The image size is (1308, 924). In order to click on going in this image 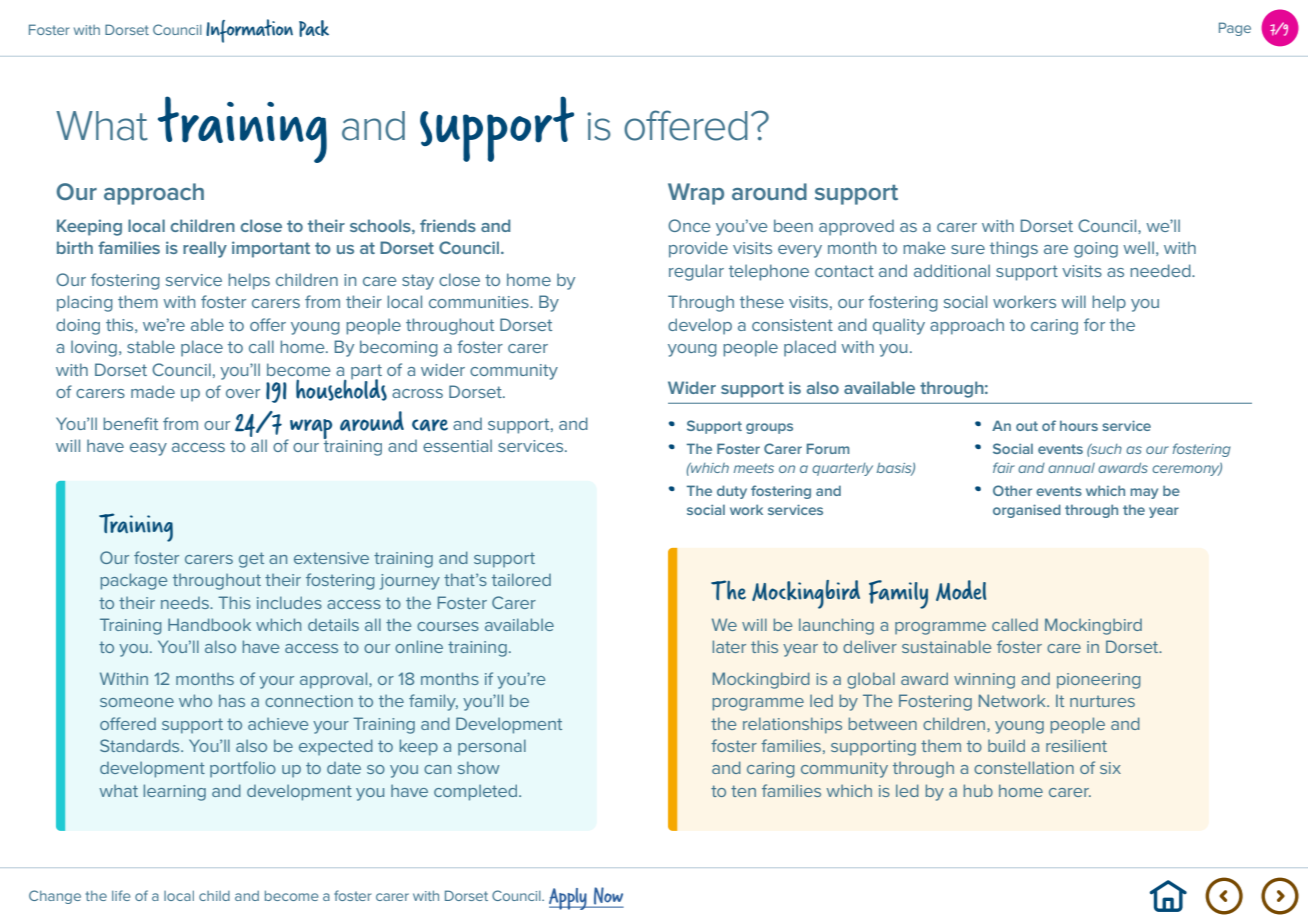, I will do `click(1096, 250)`.
